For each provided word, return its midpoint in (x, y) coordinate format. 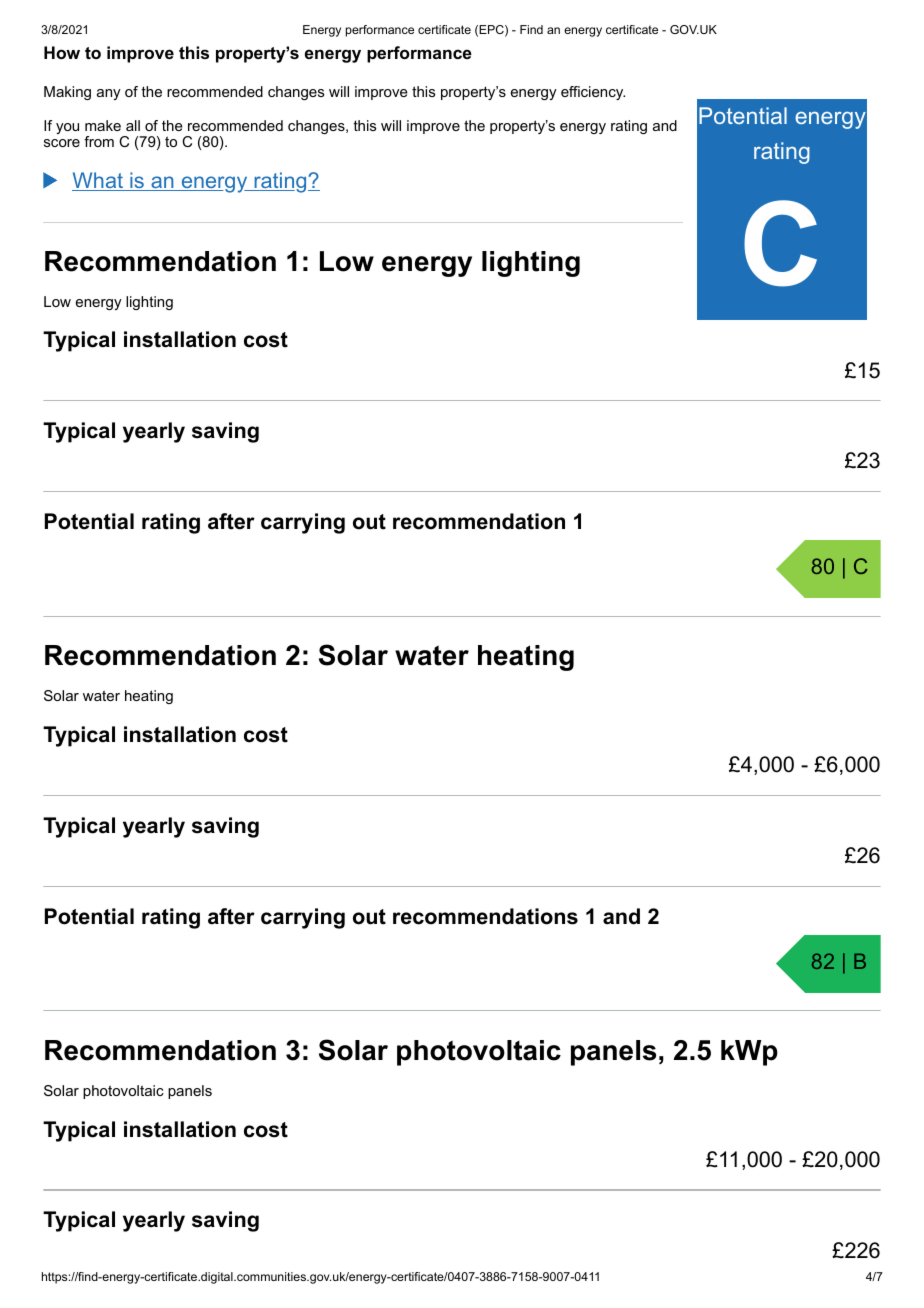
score (62, 143)
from (99, 141)
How (62, 52)
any (109, 94)
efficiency (593, 93)
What (98, 181)
